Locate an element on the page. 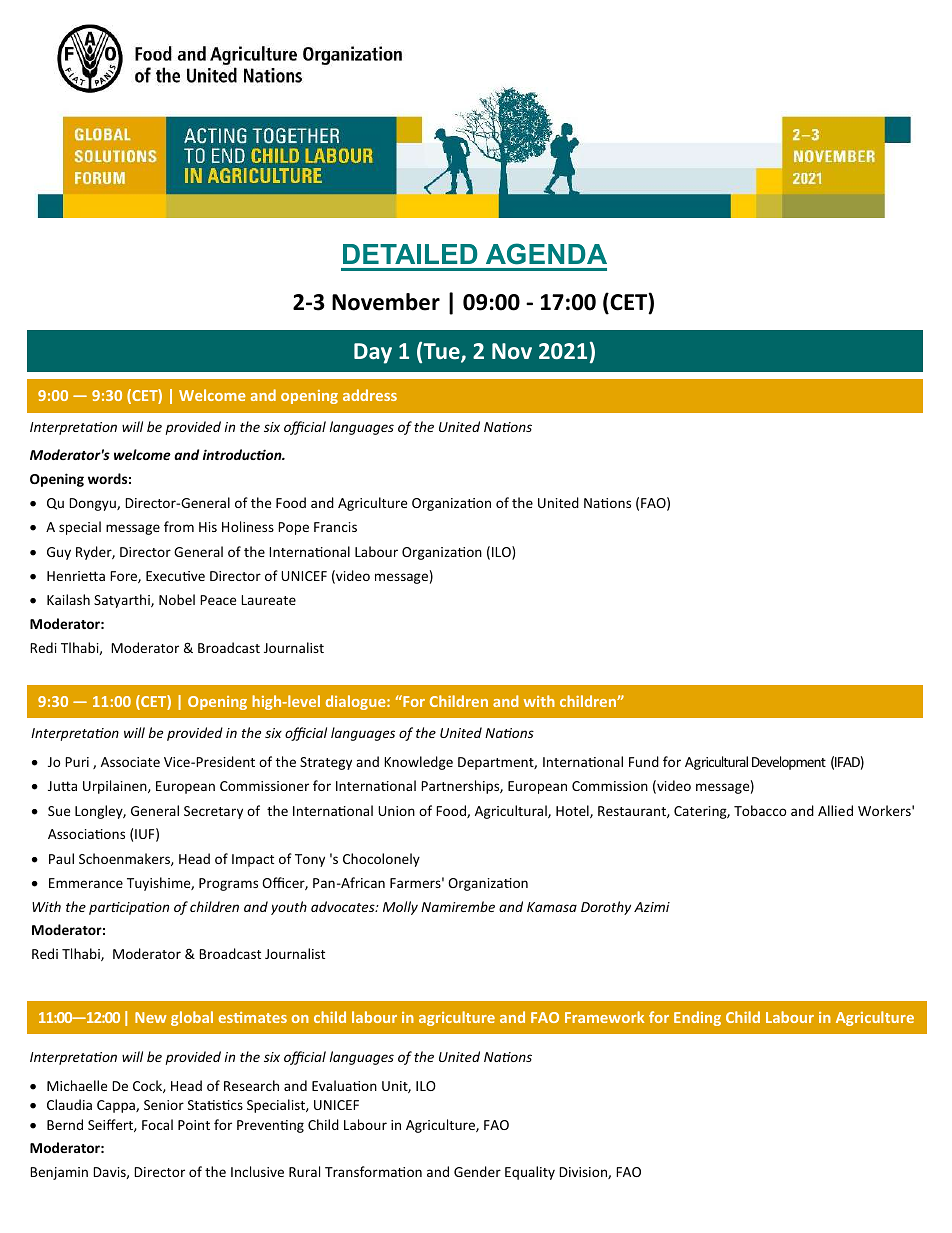 Image resolution: width=952 pixels, height=1233 pixels. Day is located at coordinates (373, 353).
